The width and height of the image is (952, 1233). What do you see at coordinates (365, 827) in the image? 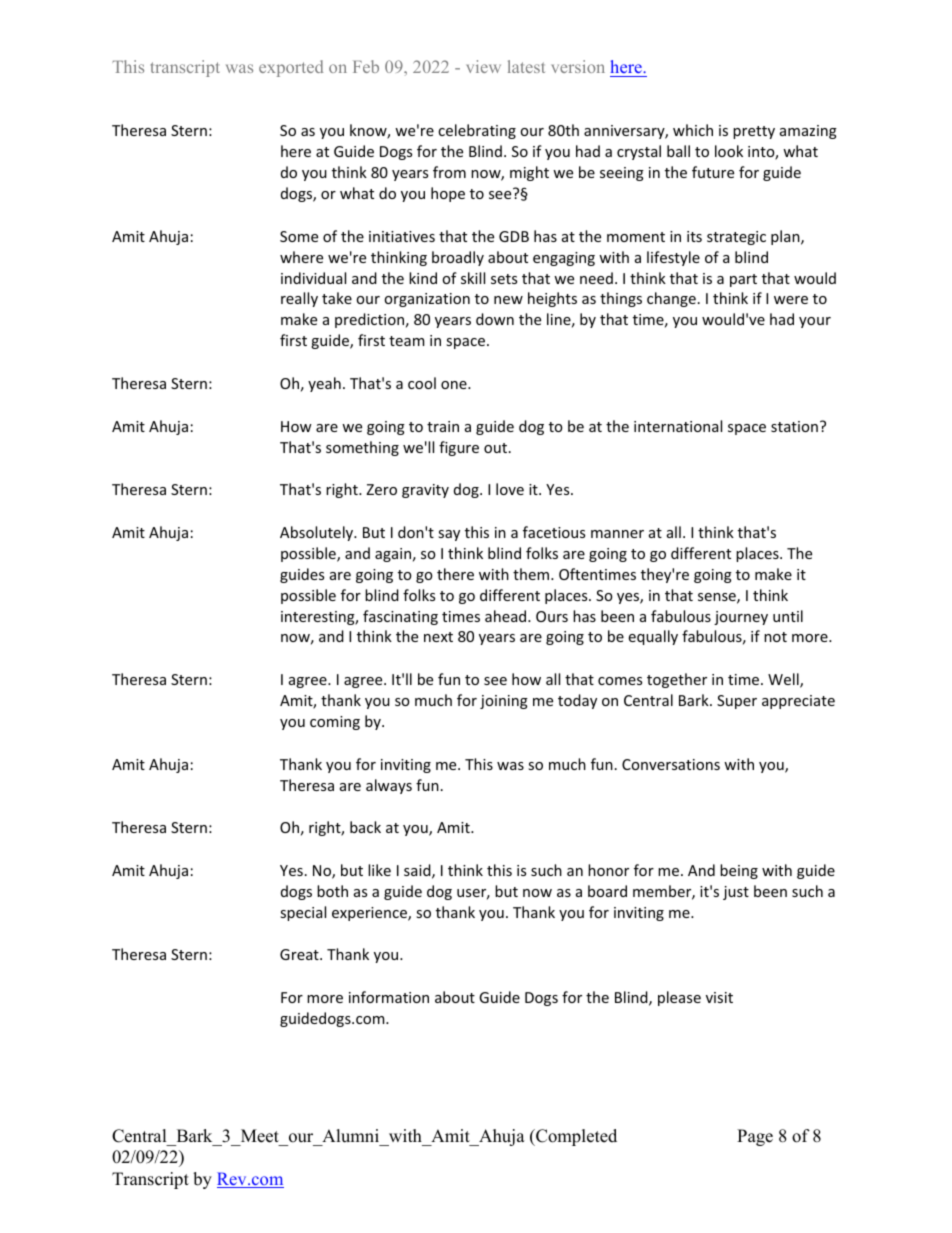
I see `back` at bounding box center [365, 827].
